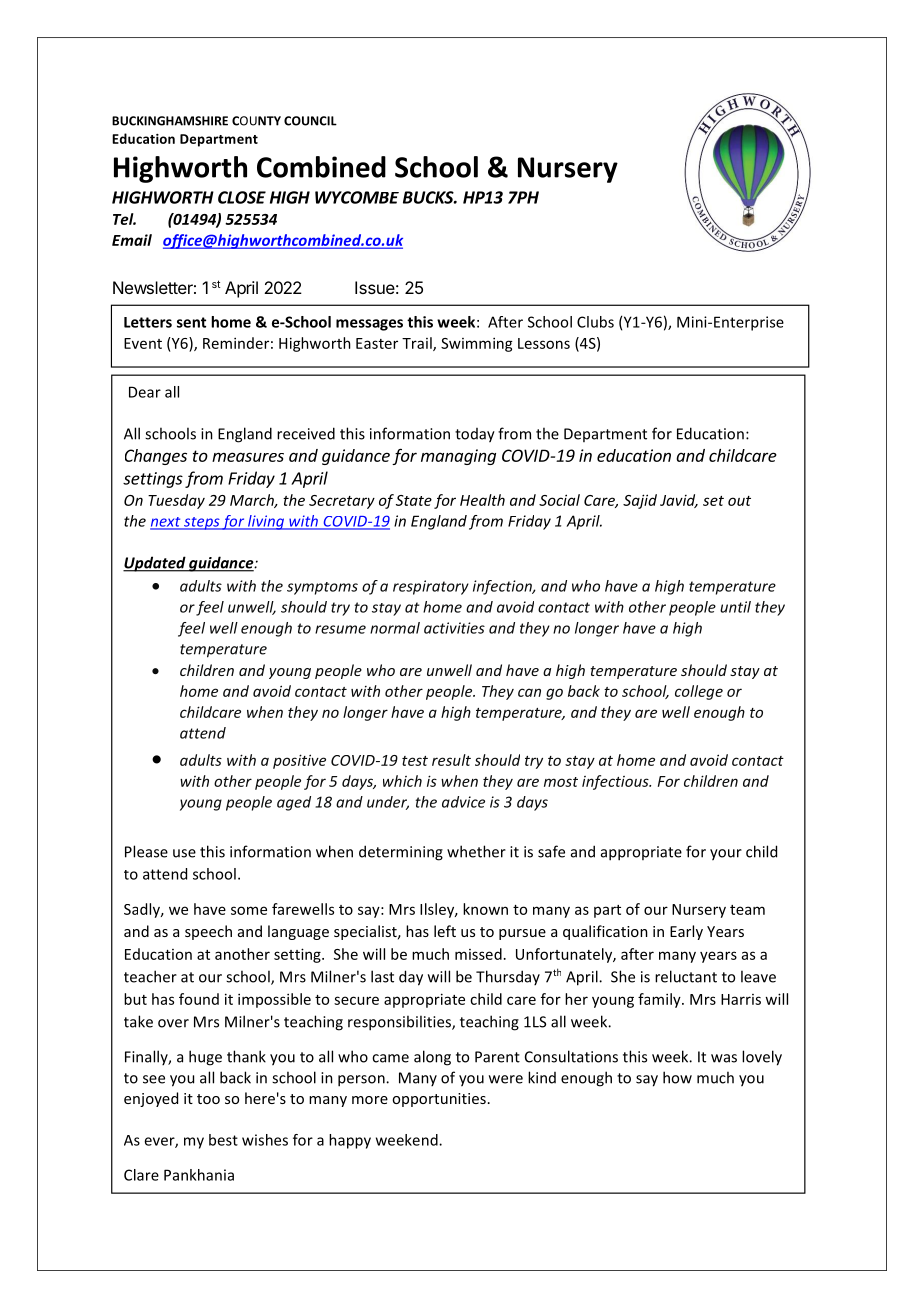 This page has height=1308, width=924. I want to click on opportunities, so click(439, 1100).
